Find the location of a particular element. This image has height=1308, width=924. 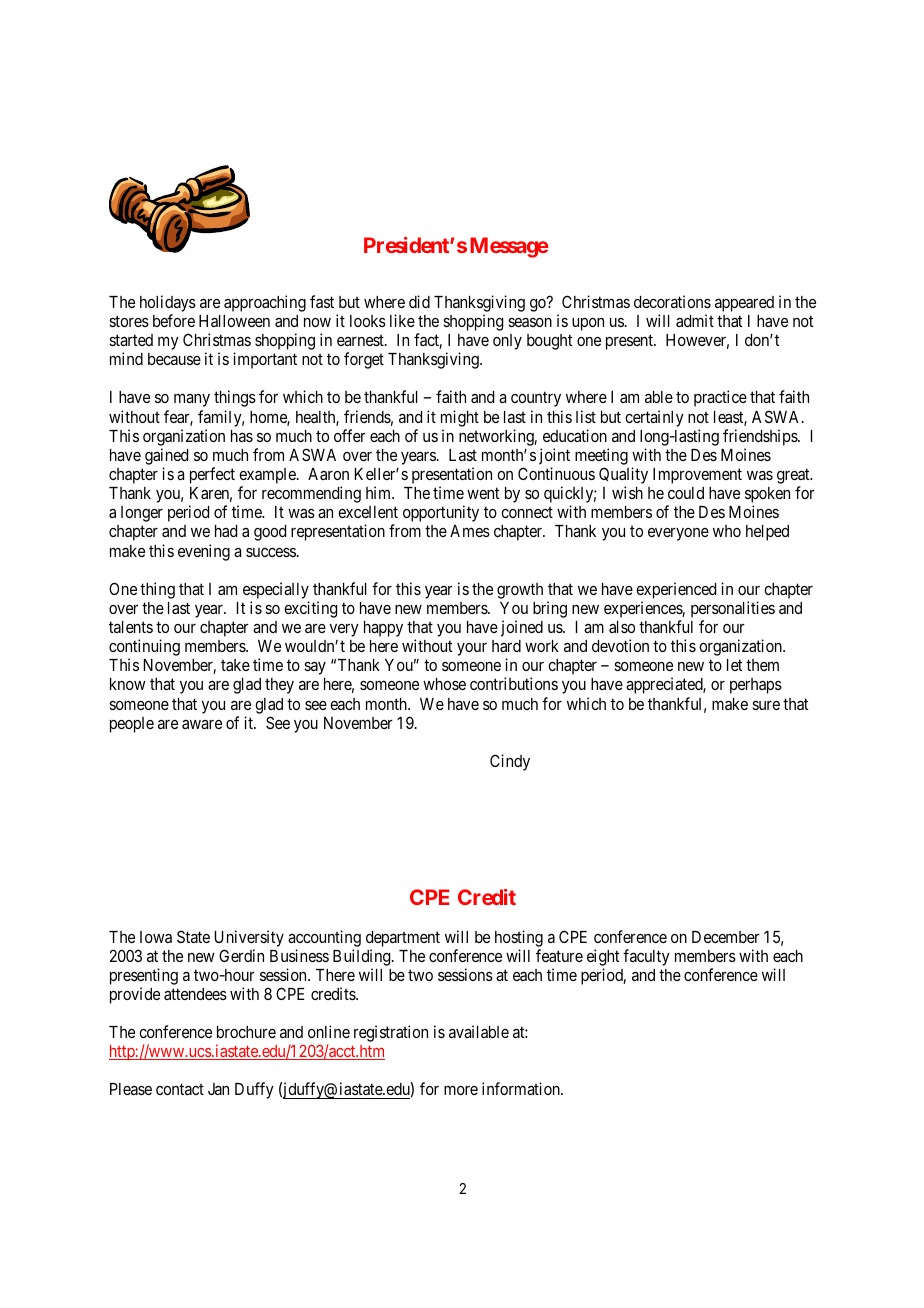

more is located at coordinates (461, 1090).
